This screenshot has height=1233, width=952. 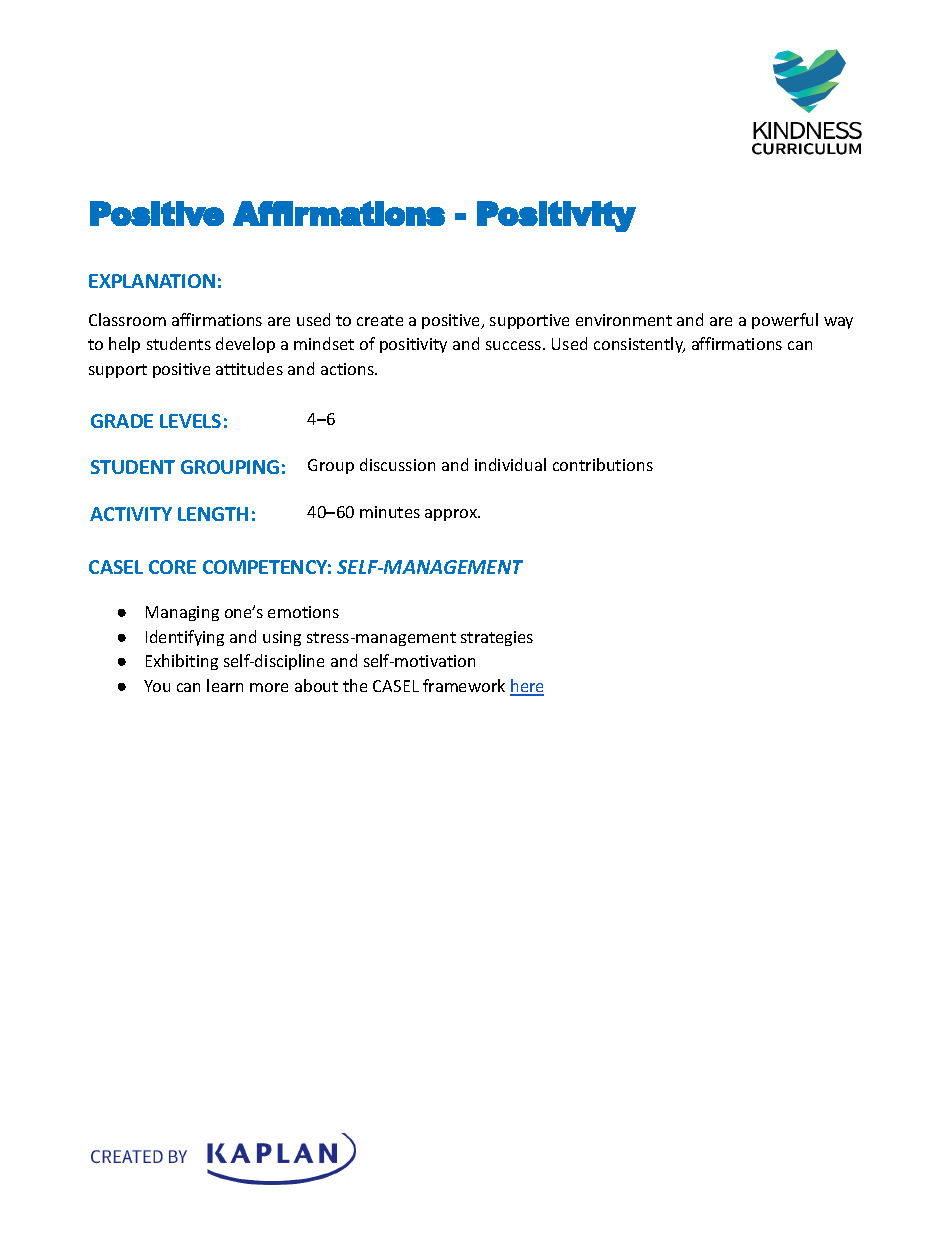 I want to click on approx, so click(x=452, y=515).
